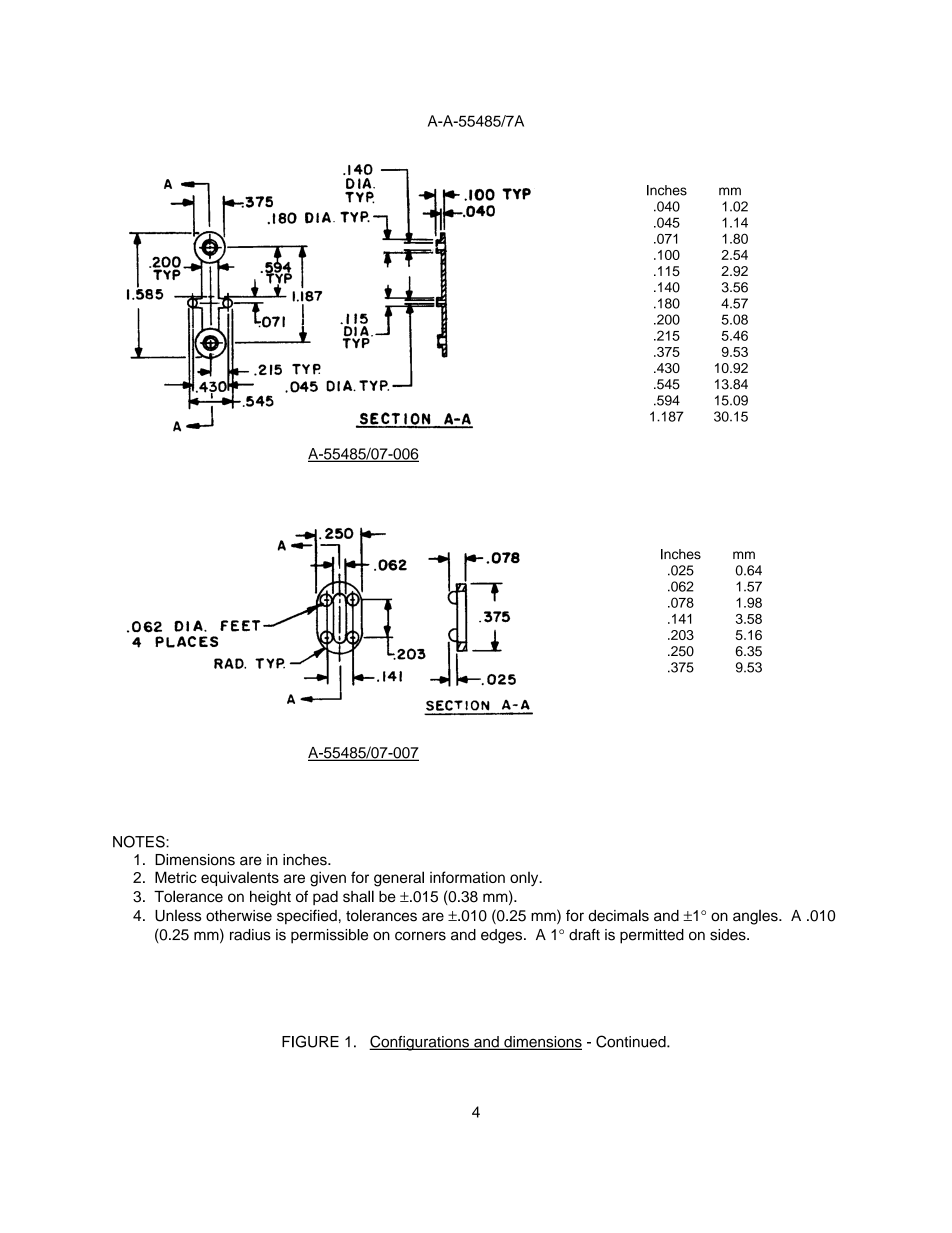  Describe the element at coordinates (329, 936) in the screenshot. I see `permissible` at that location.
